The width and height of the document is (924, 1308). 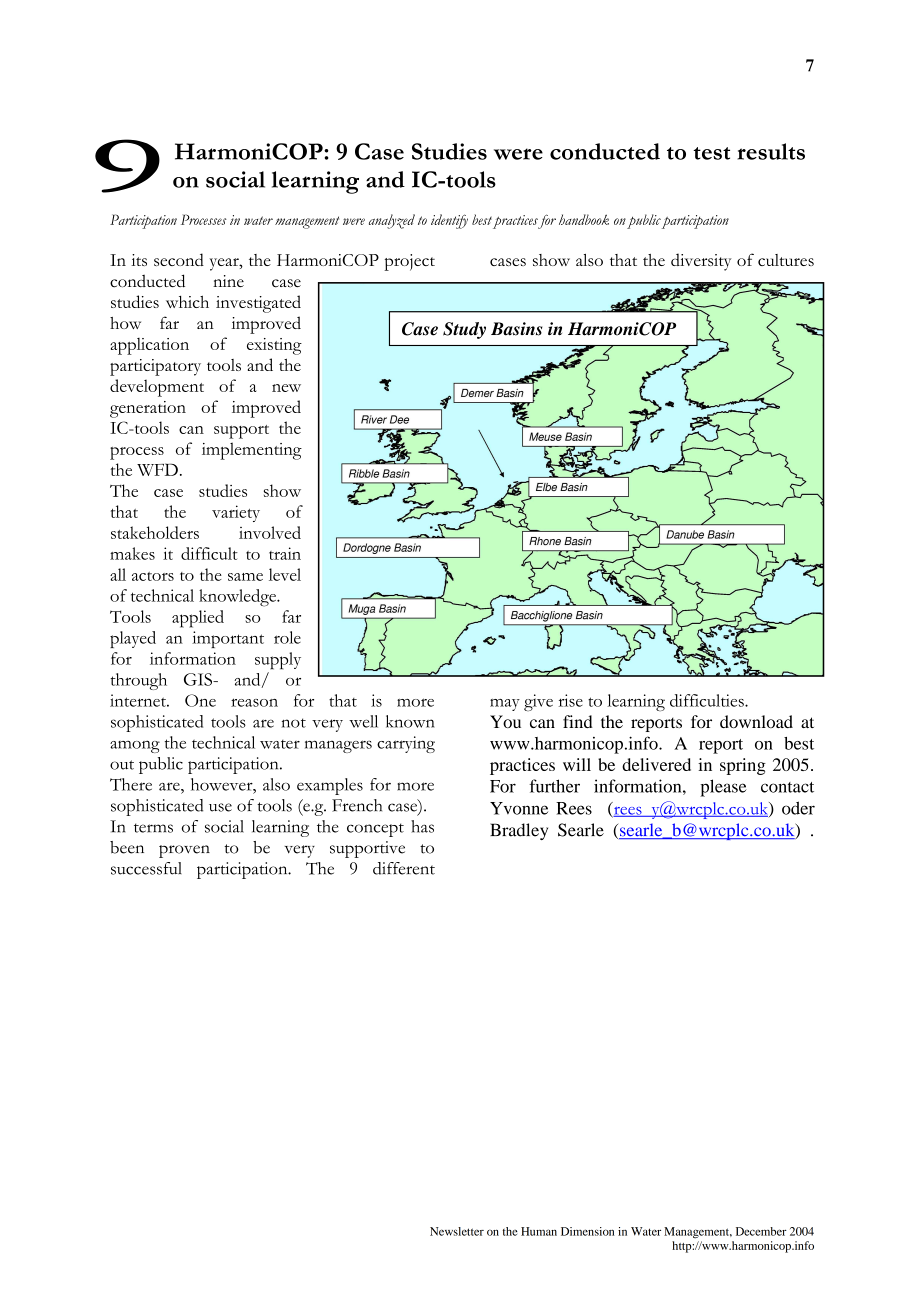 I want to click on best, so click(x=799, y=743).
